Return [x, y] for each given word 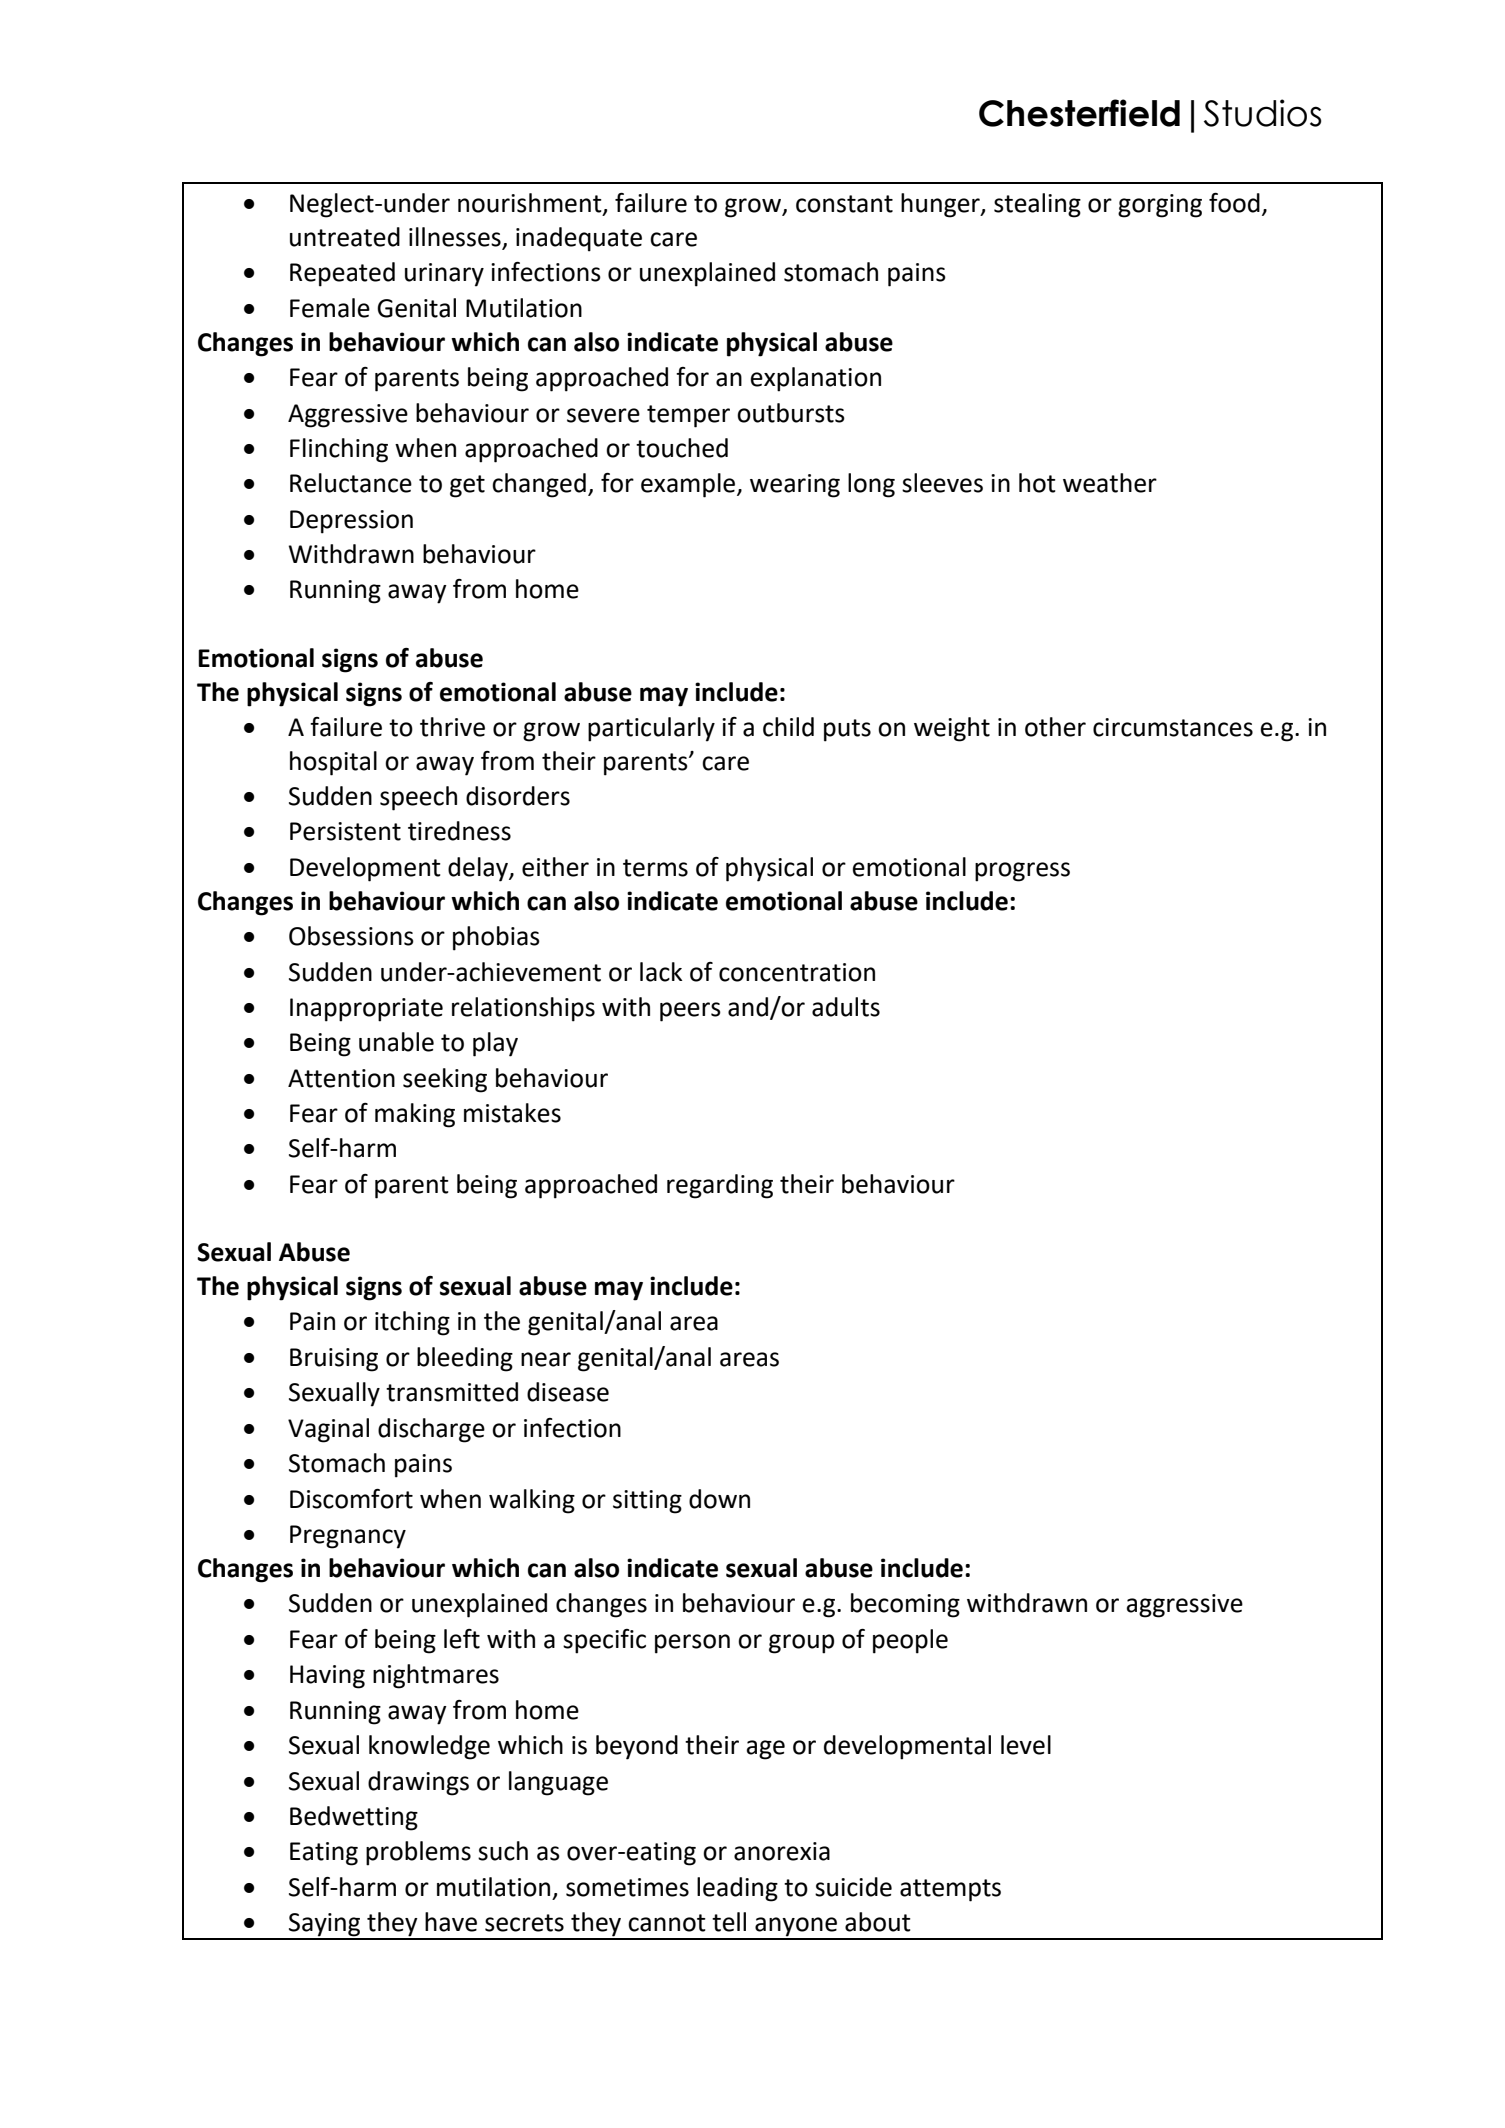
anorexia [782, 1851]
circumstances [1173, 727]
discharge [431, 1430]
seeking [445, 1080]
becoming [905, 1605]
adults [846, 1007]
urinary [444, 275]
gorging [1160, 206]
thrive [452, 727]
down [719, 1499]
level [1026, 1745]
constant [844, 204]
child [788, 727]
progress [1022, 872]
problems [418, 1853]
